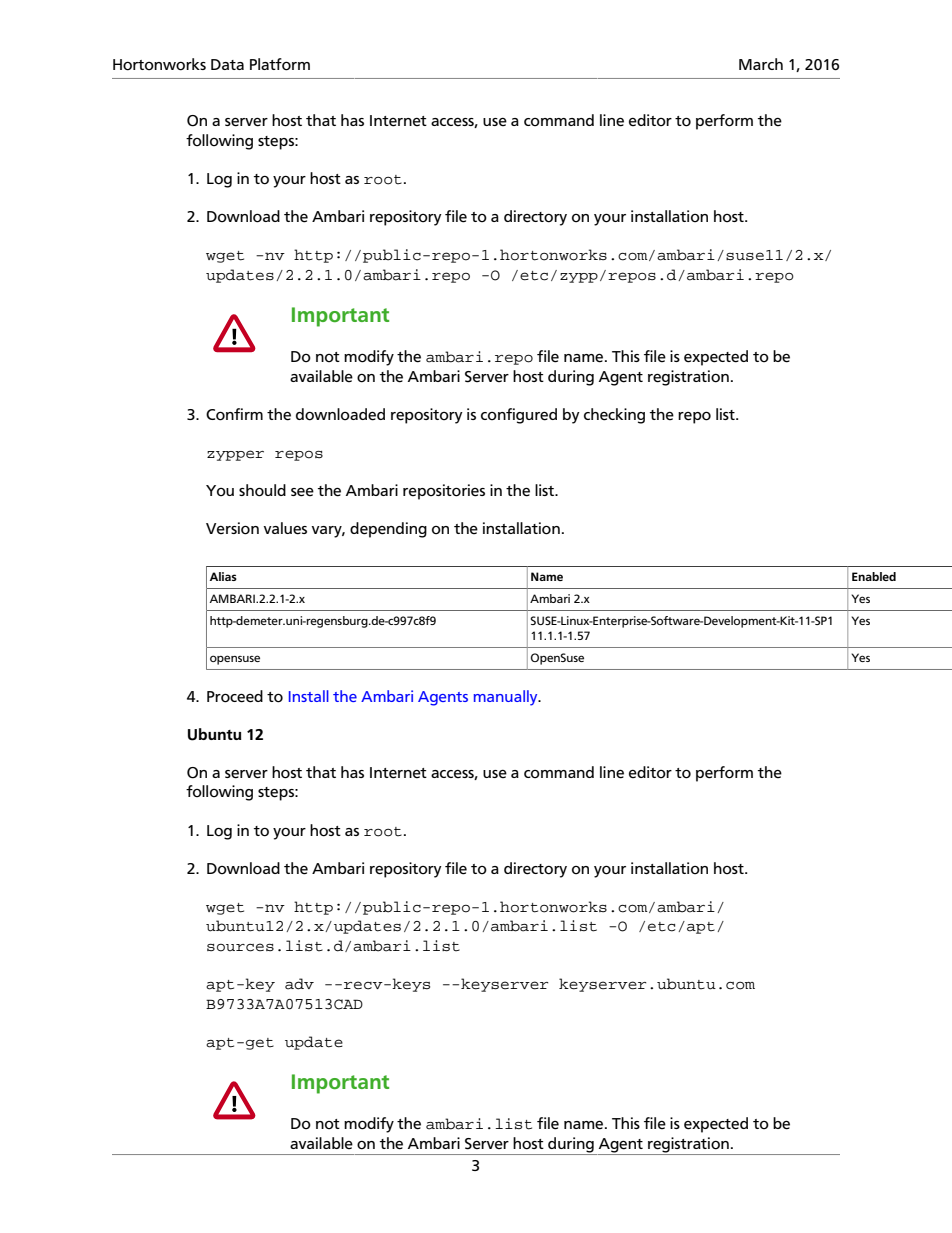 Image resolution: width=952 pixels, height=1233 pixels. What do you see at coordinates (234, 414) in the screenshot?
I see `Confirm` at bounding box center [234, 414].
